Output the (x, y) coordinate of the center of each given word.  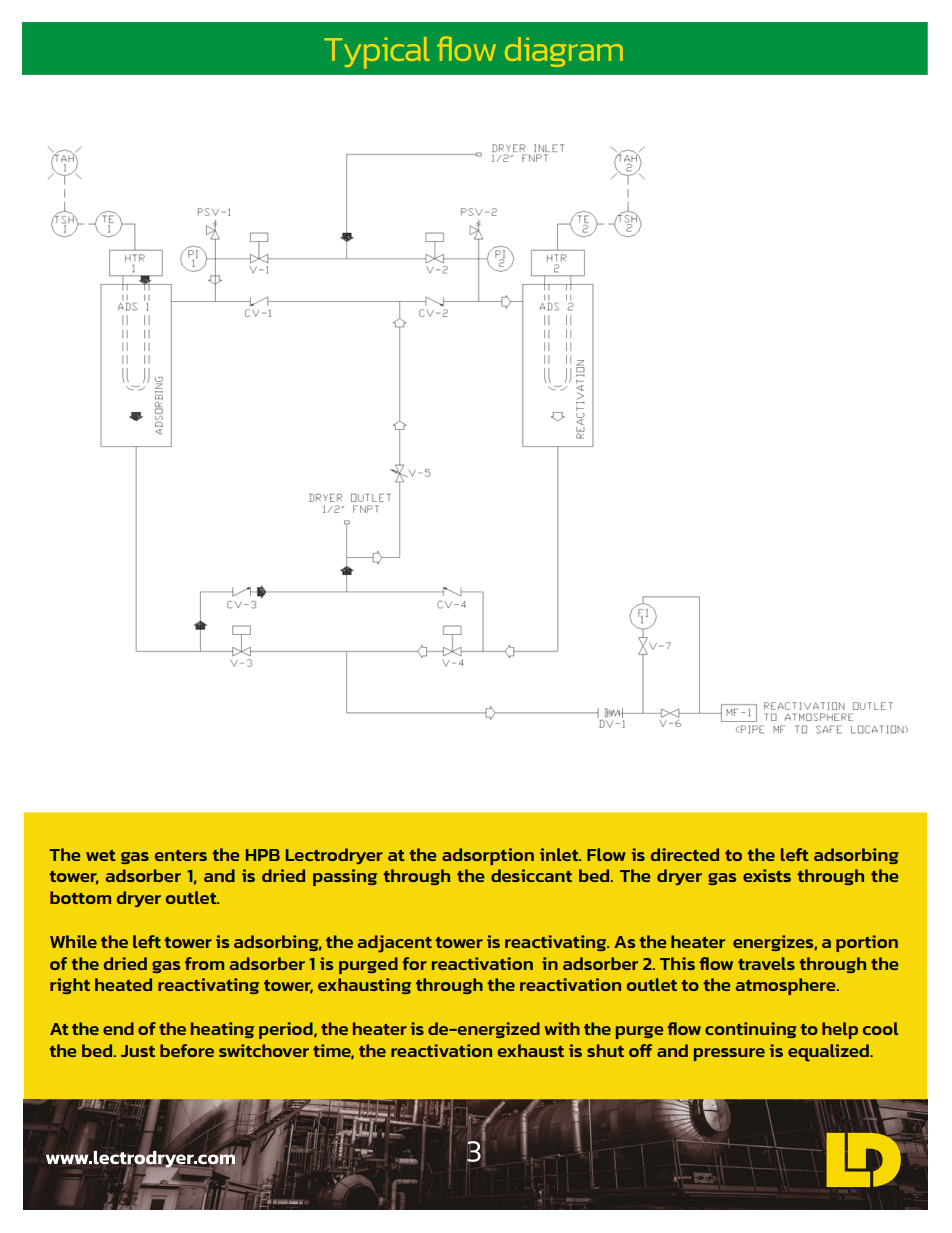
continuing (751, 1030)
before (187, 1050)
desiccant (531, 875)
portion (867, 943)
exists (767, 875)
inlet (560, 854)
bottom (80, 897)
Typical (377, 53)
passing (345, 877)
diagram (564, 52)
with (562, 1028)
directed (685, 854)
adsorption (488, 856)
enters (181, 855)
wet (101, 855)
